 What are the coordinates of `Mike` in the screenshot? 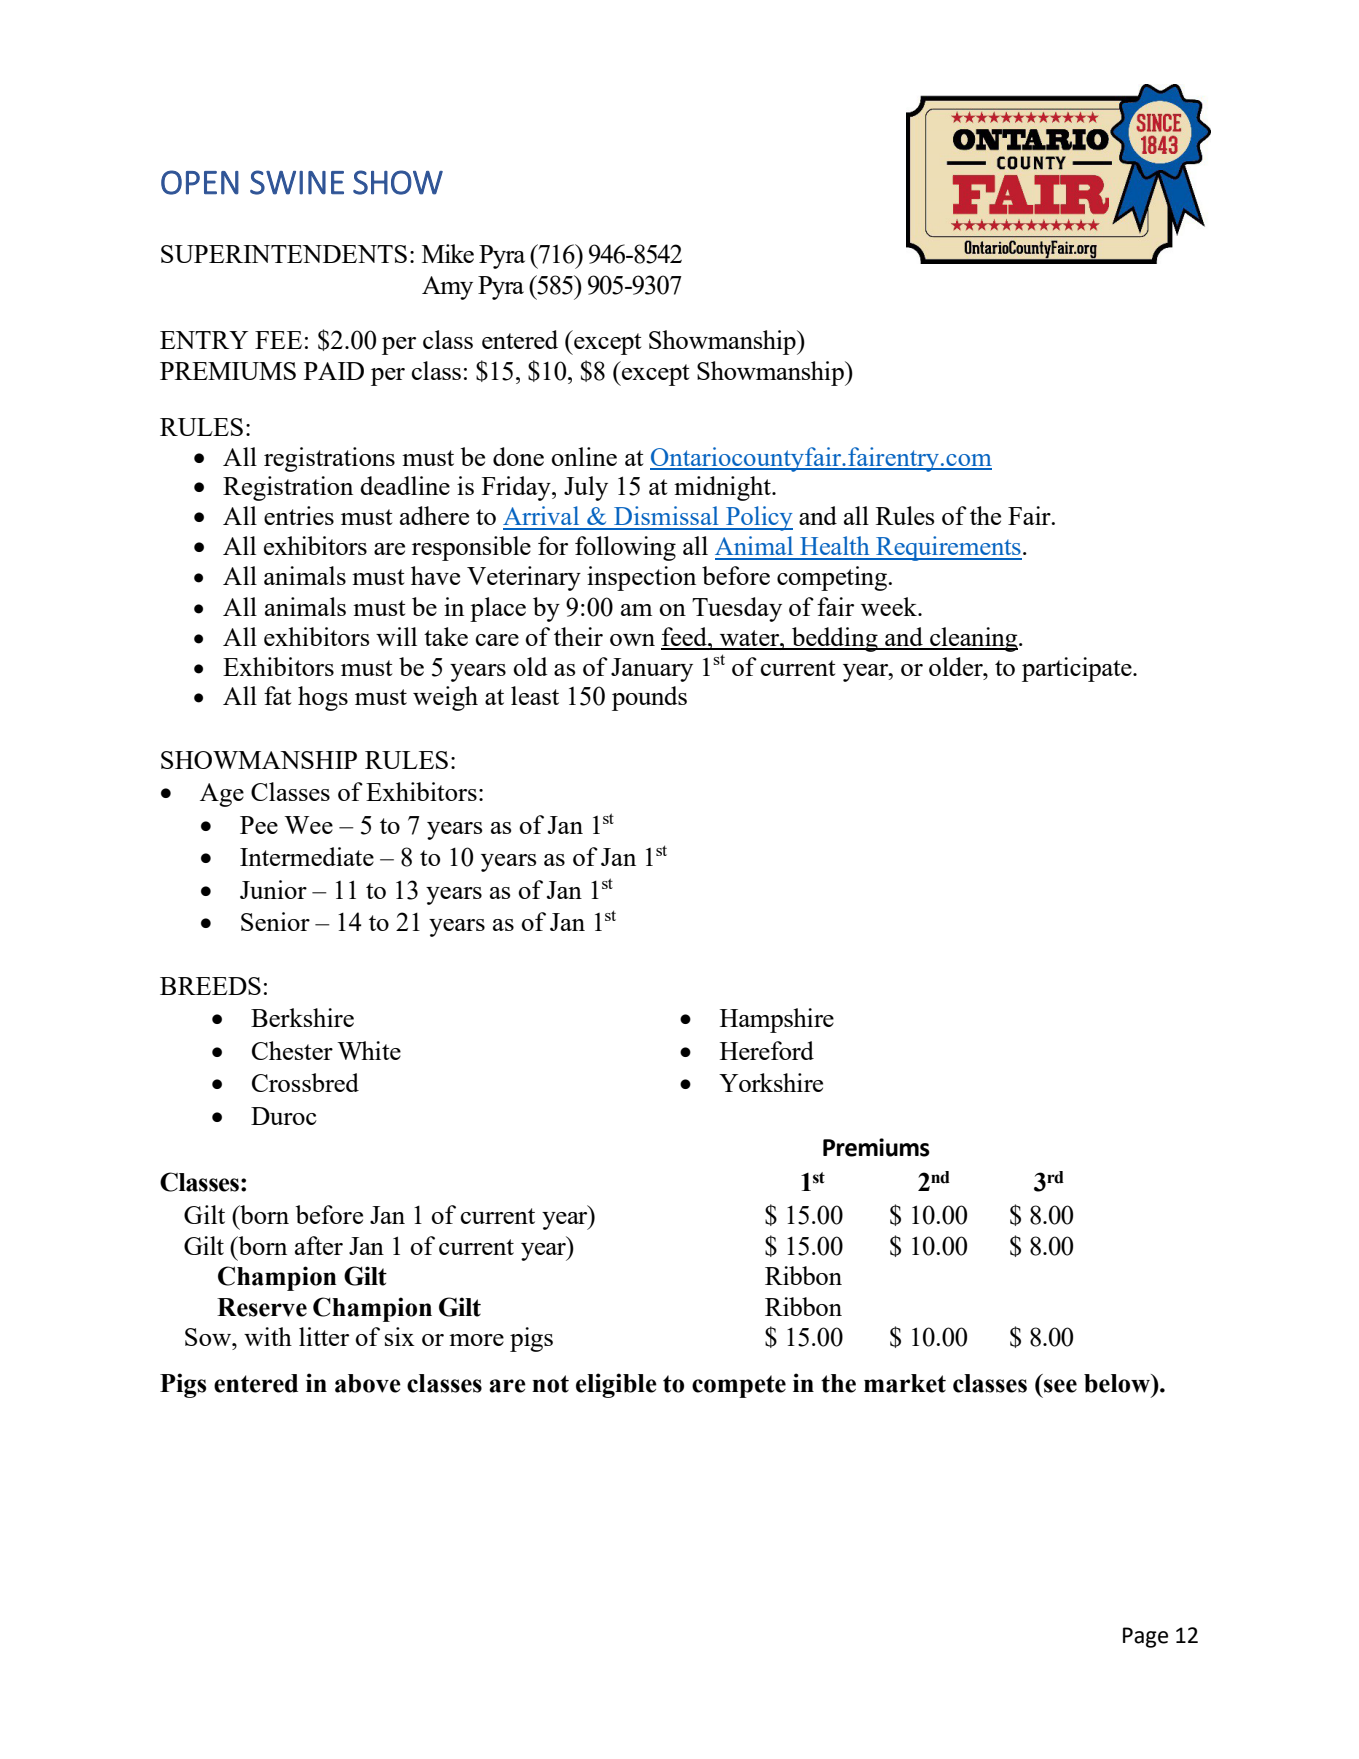 It's located at (448, 253).
